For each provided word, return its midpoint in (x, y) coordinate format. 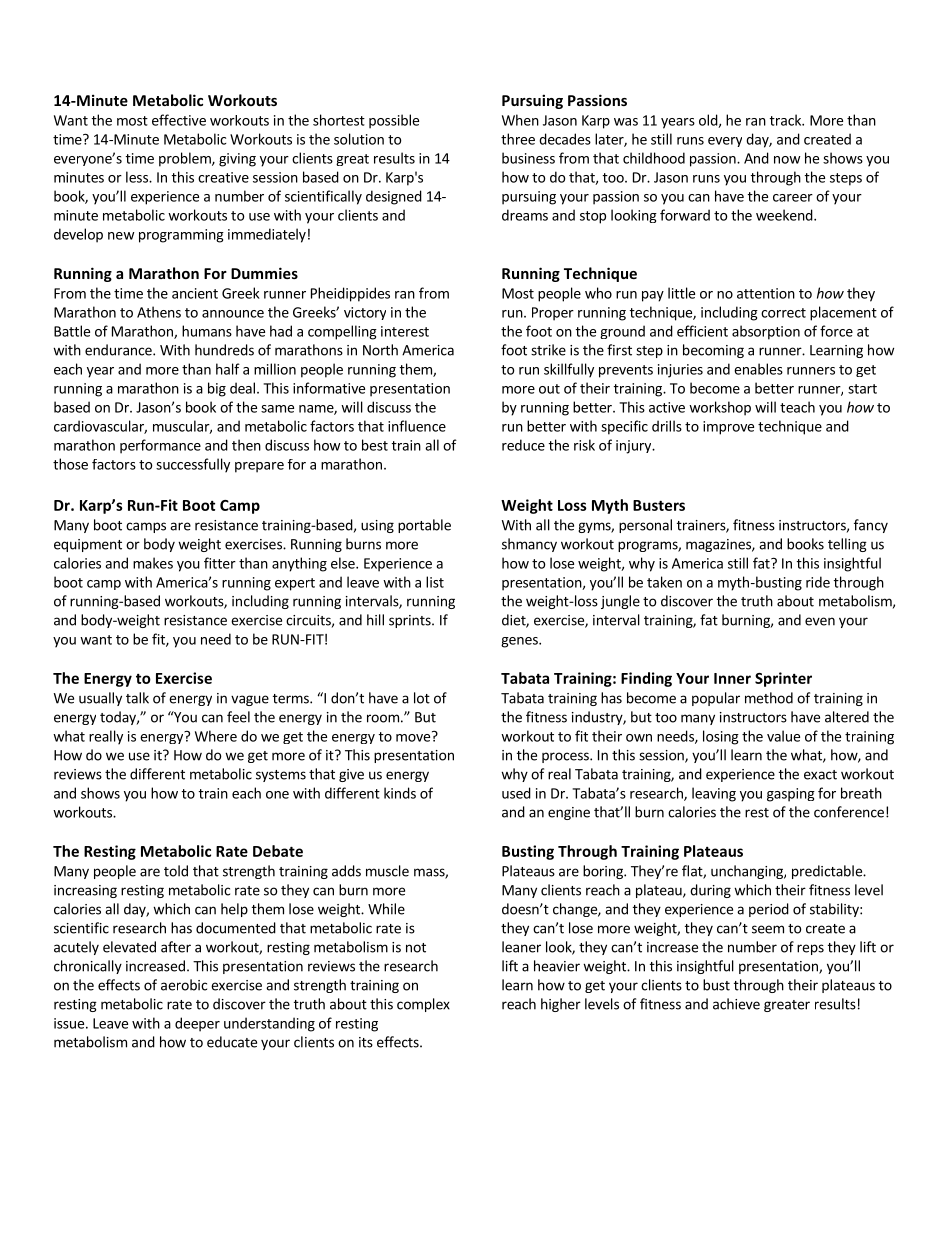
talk (137, 698)
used (516, 793)
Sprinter (783, 679)
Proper (553, 314)
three (518, 139)
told (176, 871)
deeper (197, 1024)
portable (424, 526)
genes (520, 642)
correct (783, 313)
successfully (193, 465)
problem (186, 159)
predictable (828, 872)
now (787, 160)
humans (207, 331)
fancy (871, 526)
